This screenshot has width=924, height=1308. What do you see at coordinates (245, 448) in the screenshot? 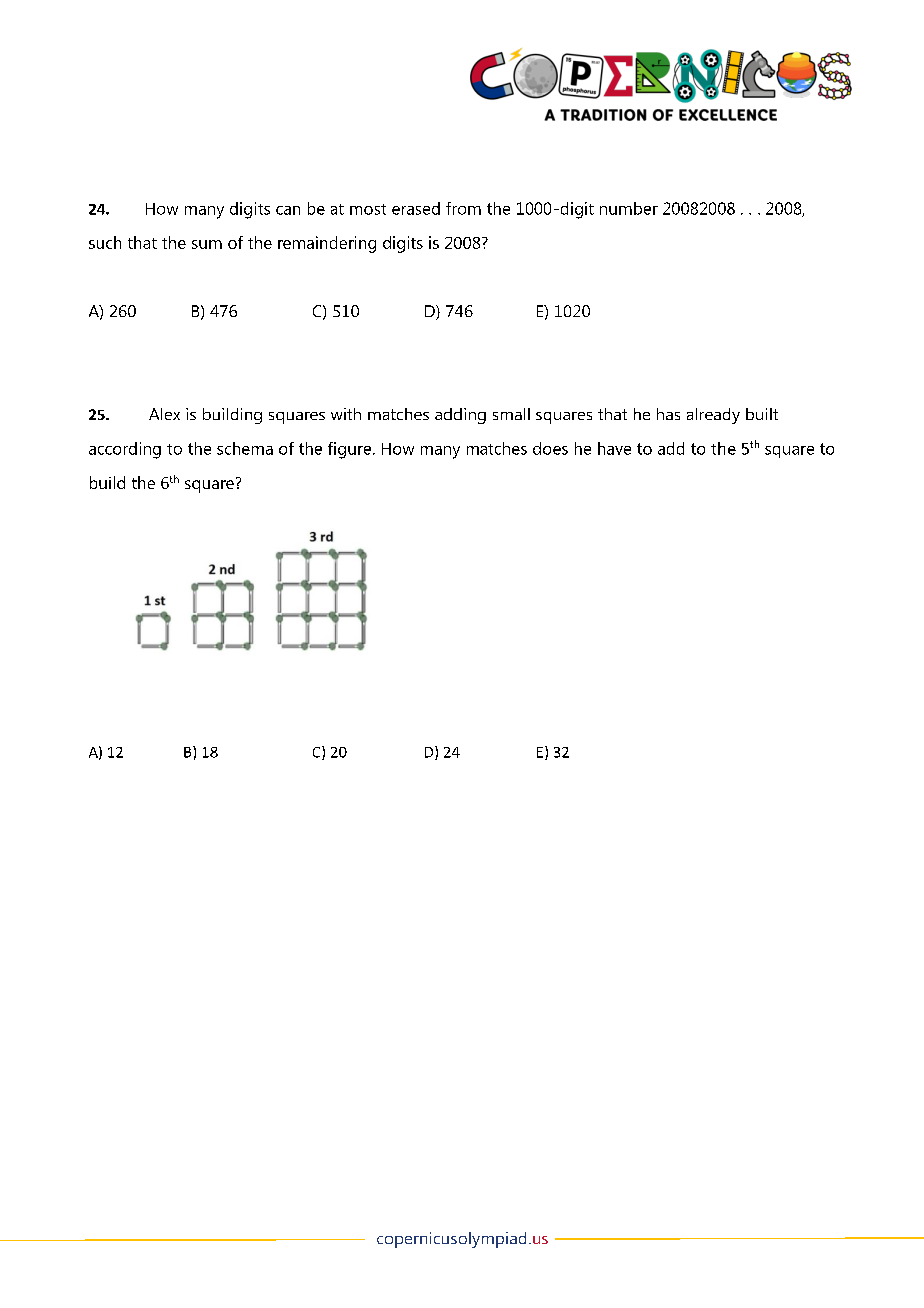
I see `schema` at bounding box center [245, 448].
